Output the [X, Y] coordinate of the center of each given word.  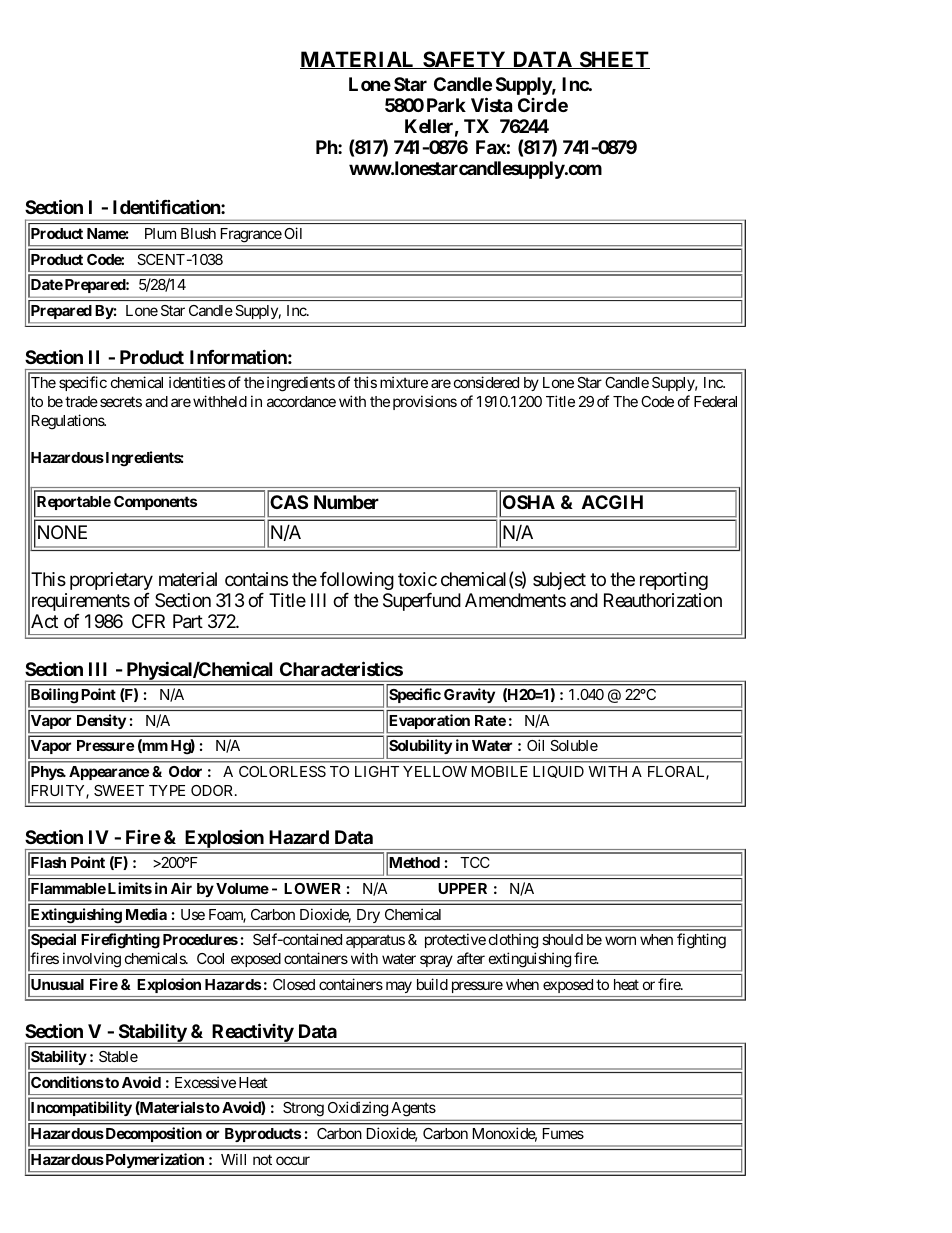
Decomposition [152, 1134]
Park [446, 105]
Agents [413, 1109]
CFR [148, 621]
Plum [160, 233]
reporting [674, 581]
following [357, 581]
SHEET [613, 60]
